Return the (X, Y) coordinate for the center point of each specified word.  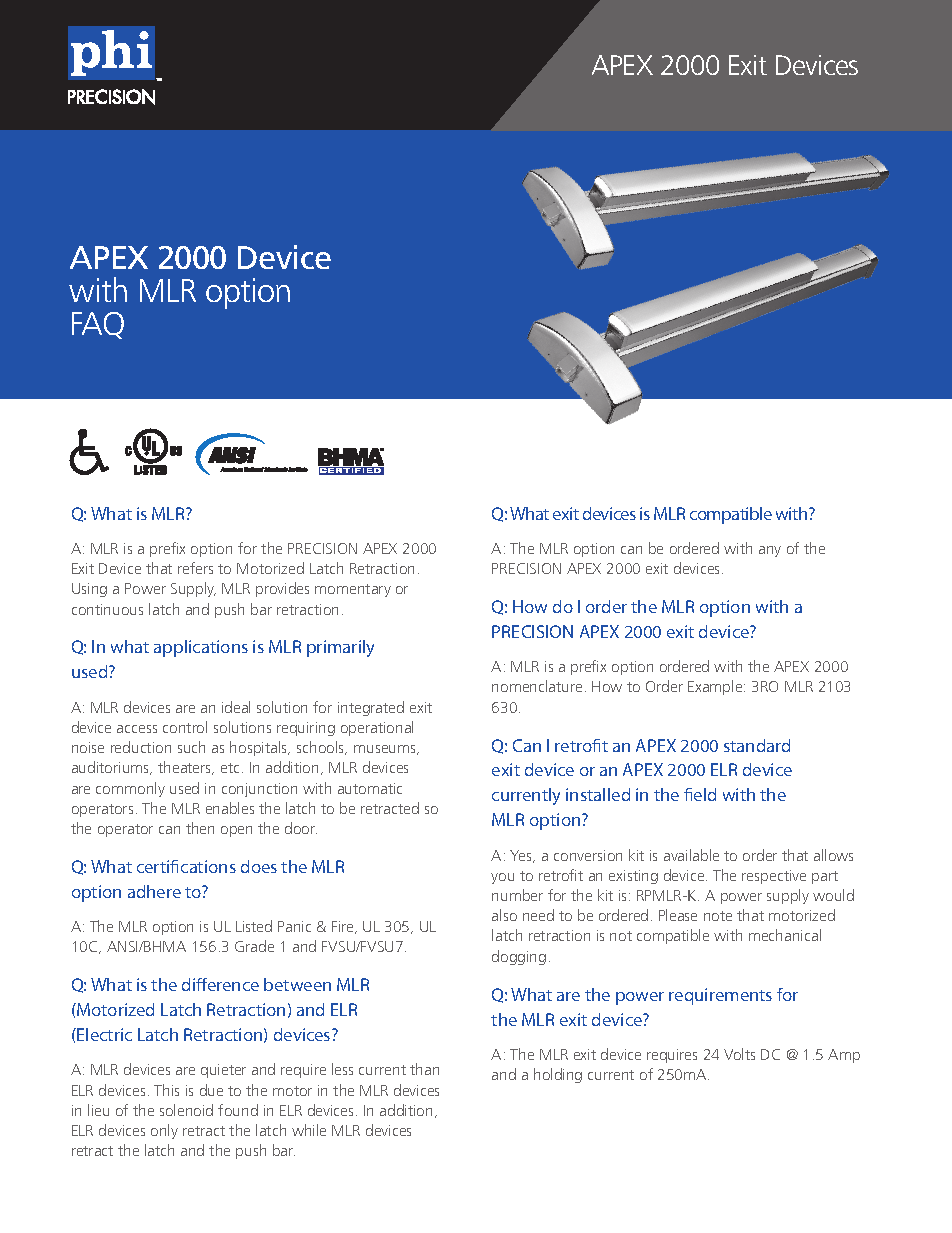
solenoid (186, 1110)
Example (716, 687)
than (424, 1069)
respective (774, 877)
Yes (522, 856)
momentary (353, 590)
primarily (340, 648)
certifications (186, 866)
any (770, 551)
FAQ (98, 325)
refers (195, 568)
